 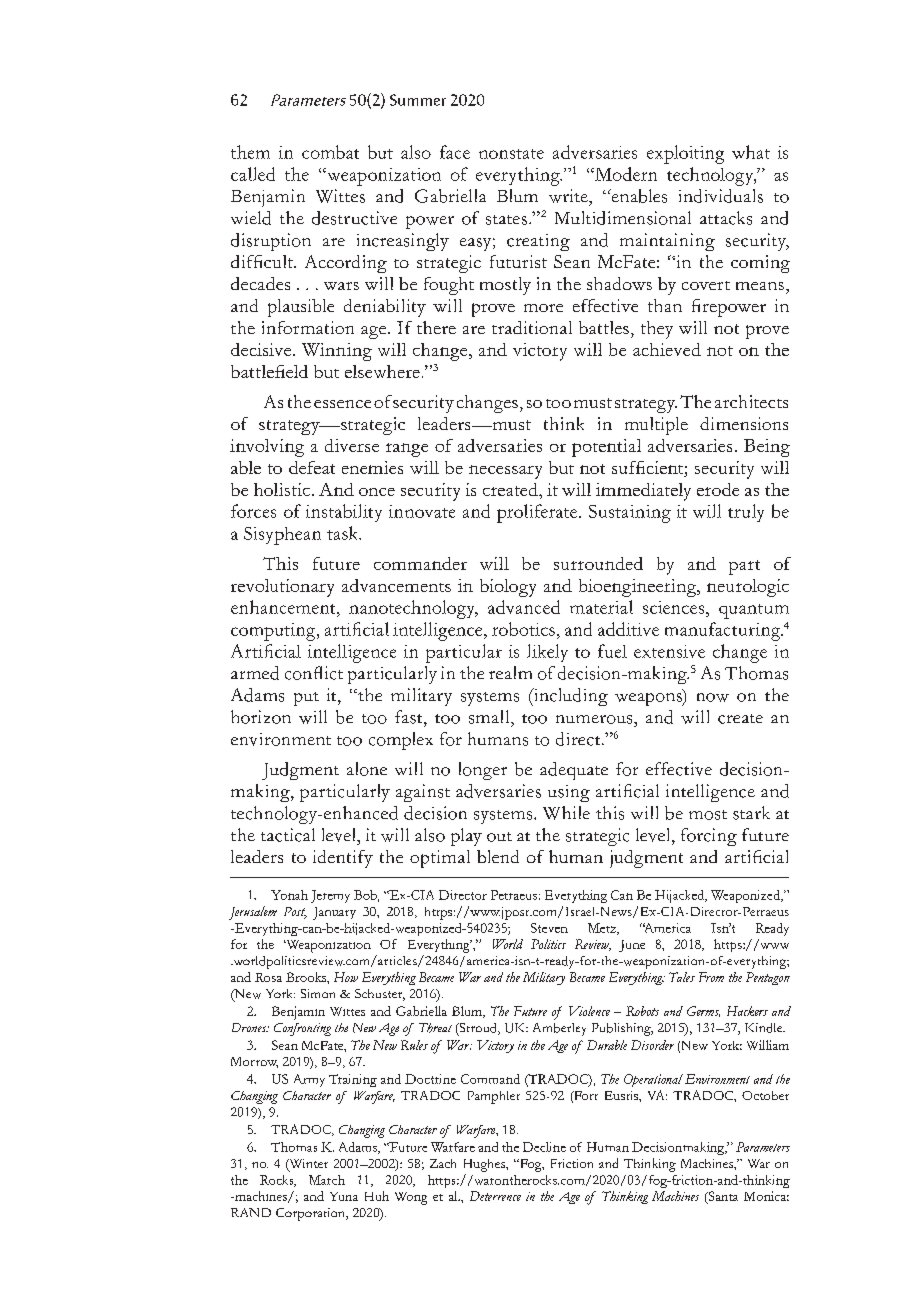 What do you see at coordinates (312, 467) in the page?
I see `defeat` at bounding box center [312, 467].
